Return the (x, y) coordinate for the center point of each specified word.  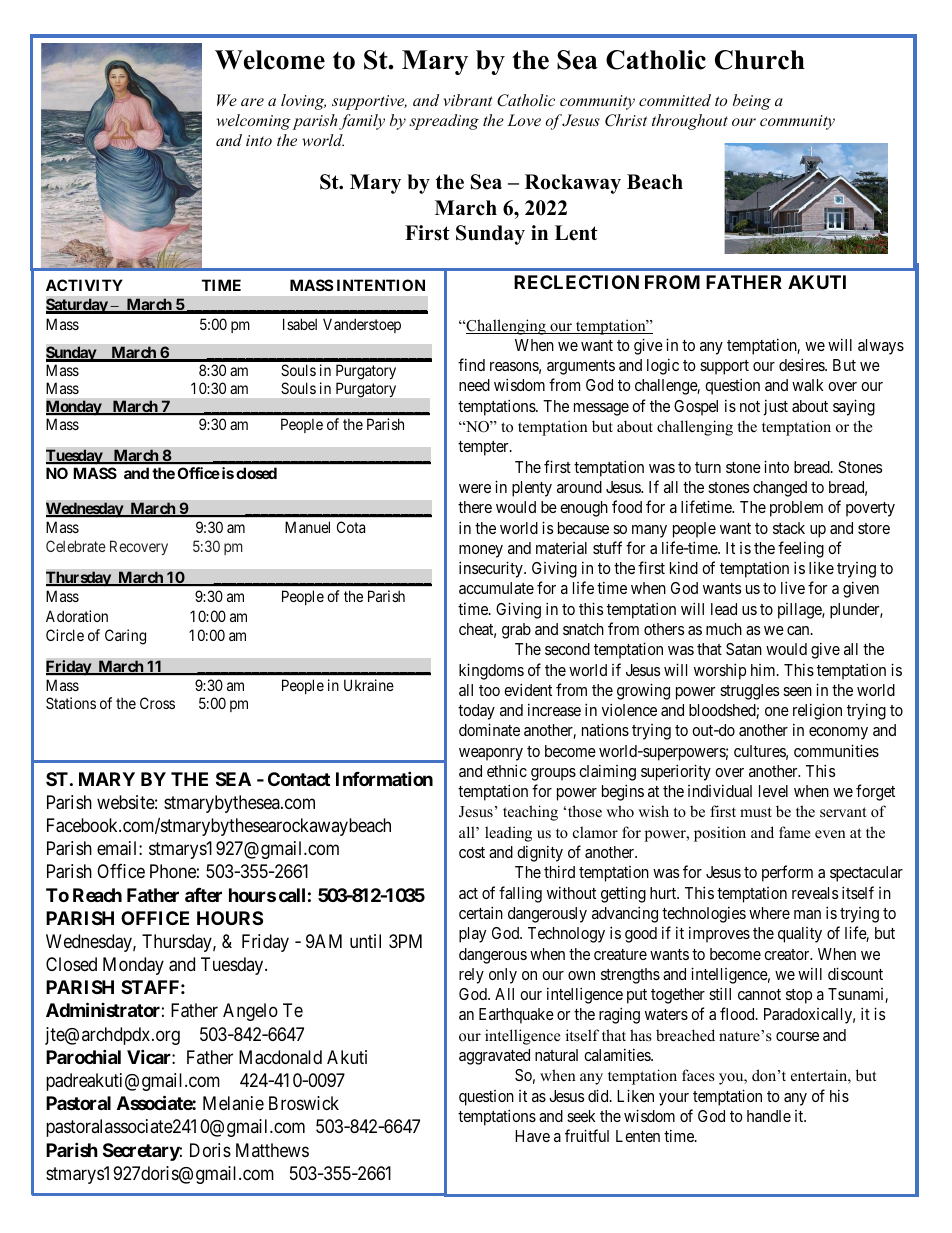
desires (802, 364)
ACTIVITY (84, 285)
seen (797, 691)
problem (796, 509)
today (476, 712)
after (203, 895)
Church (760, 60)
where (769, 913)
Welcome (270, 60)
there (475, 507)
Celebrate (76, 546)
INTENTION (381, 285)
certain (481, 912)
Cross (157, 703)
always (881, 347)
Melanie (233, 1103)
